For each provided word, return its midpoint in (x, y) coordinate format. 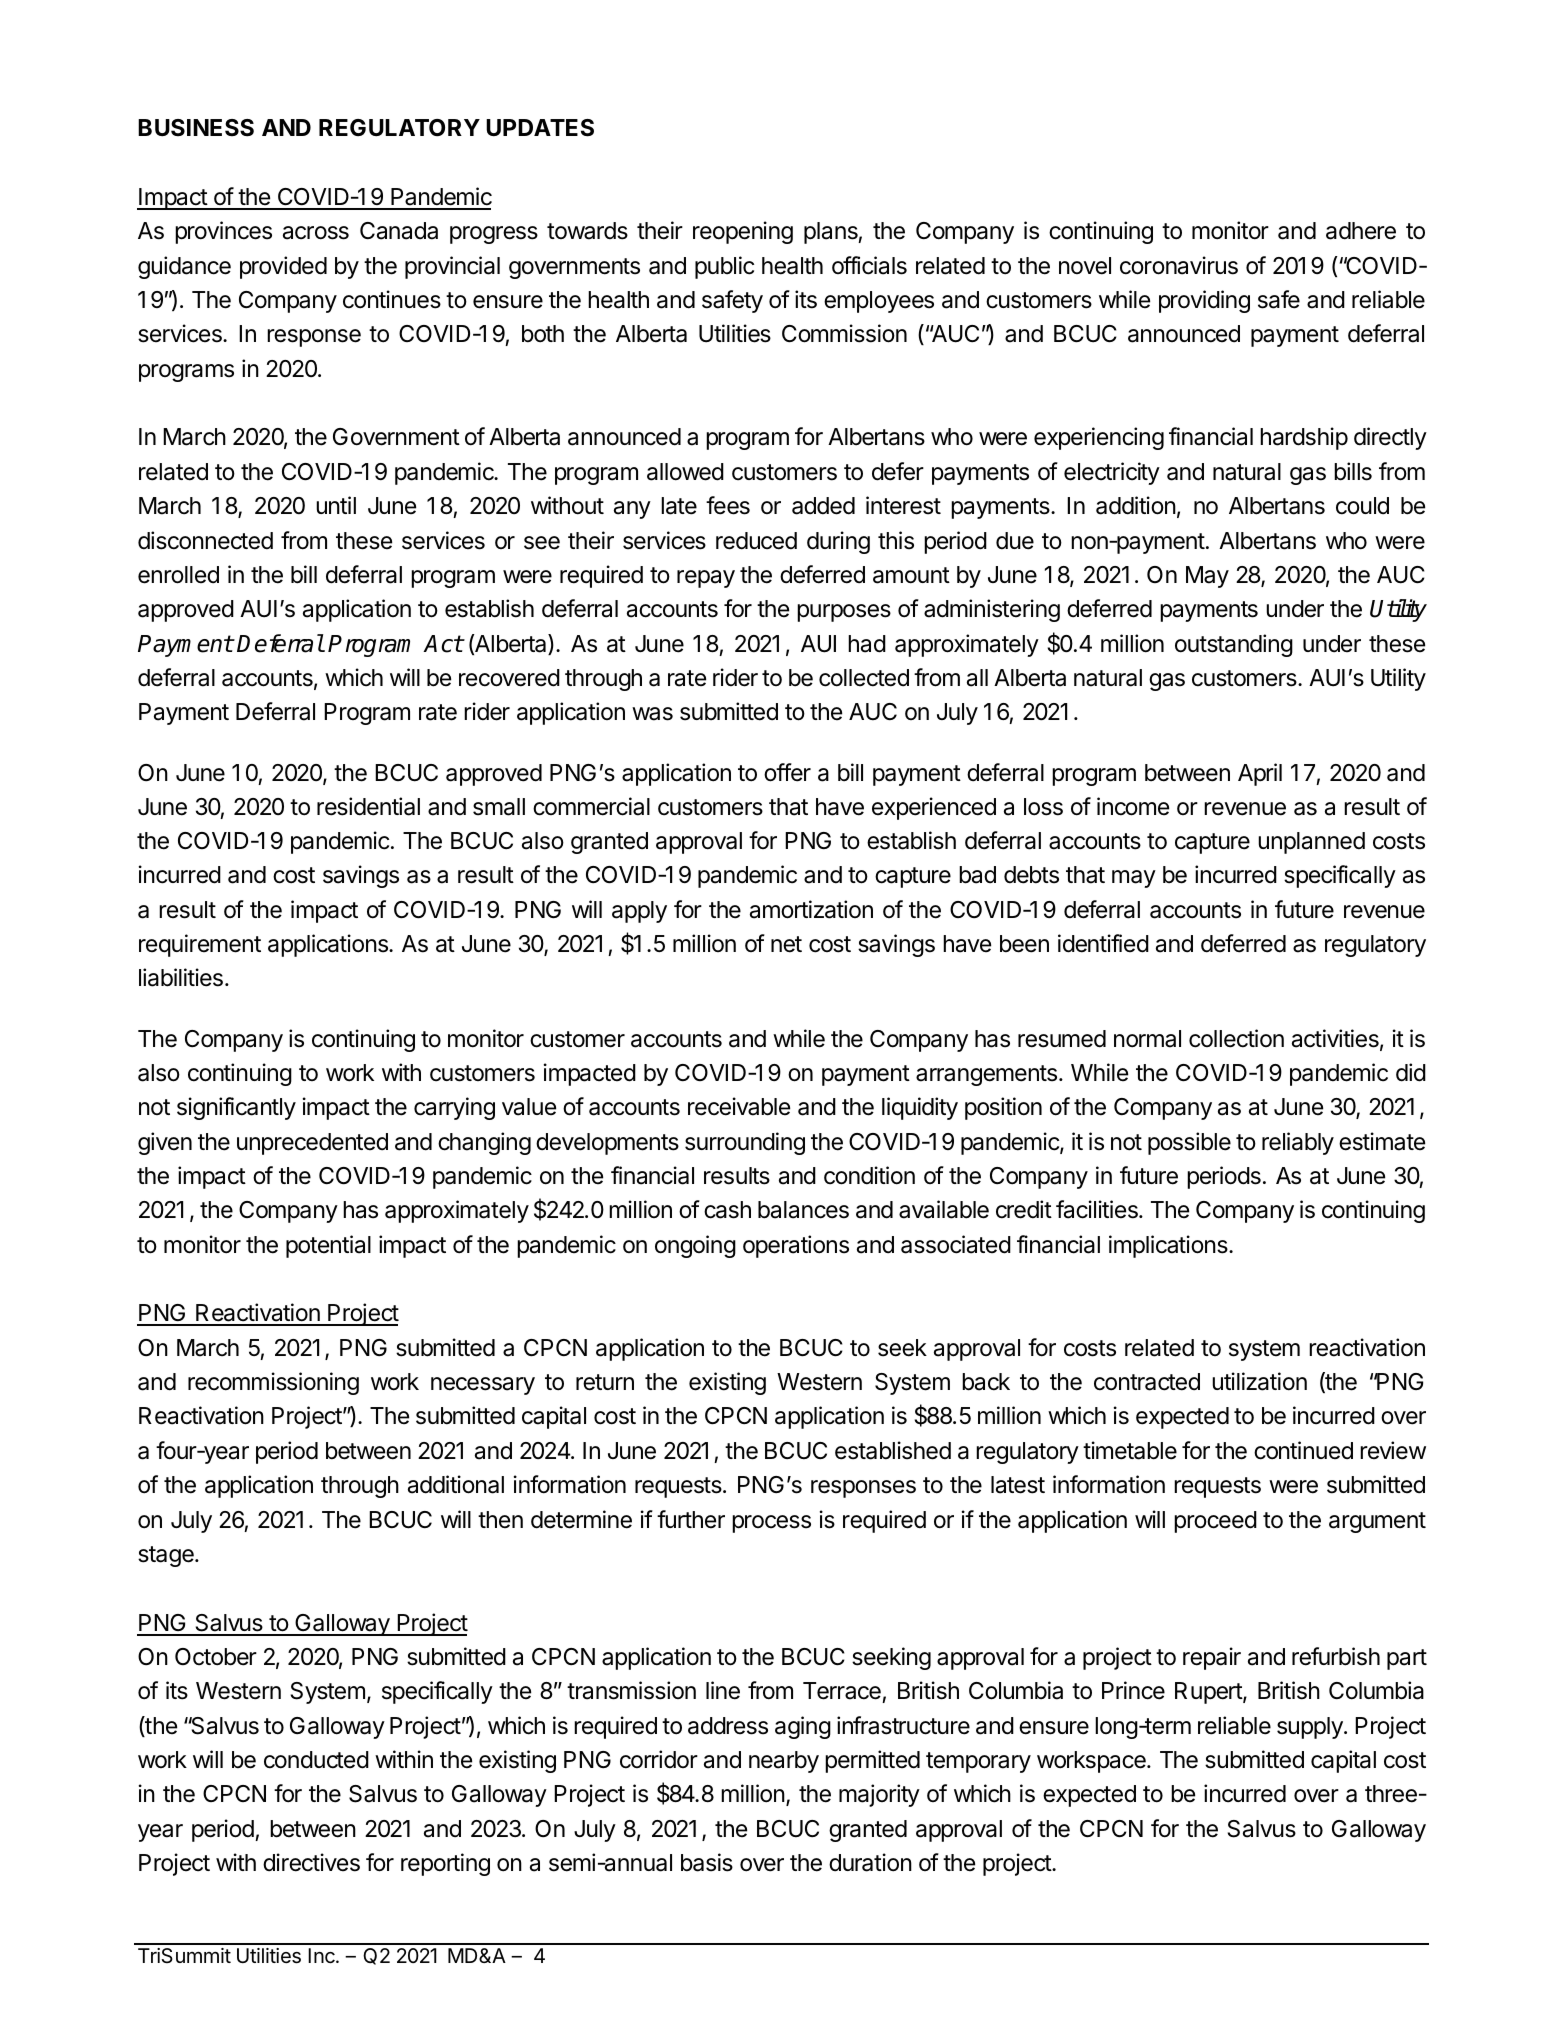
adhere (1361, 231)
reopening (743, 232)
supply (1311, 1728)
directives (311, 1862)
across (316, 233)
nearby (784, 1762)
